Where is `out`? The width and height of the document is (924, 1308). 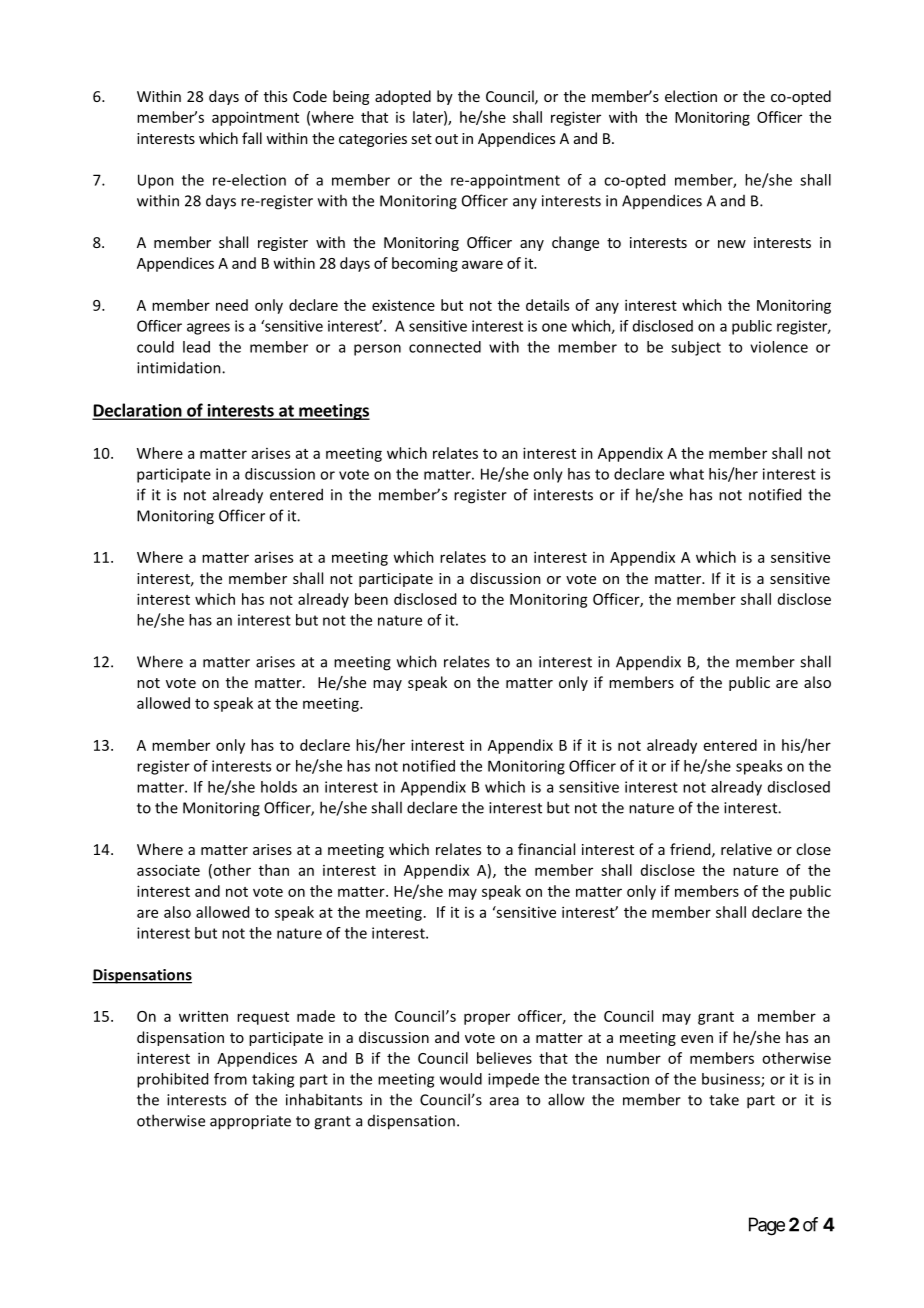
out is located at coordinates (446, 139).
